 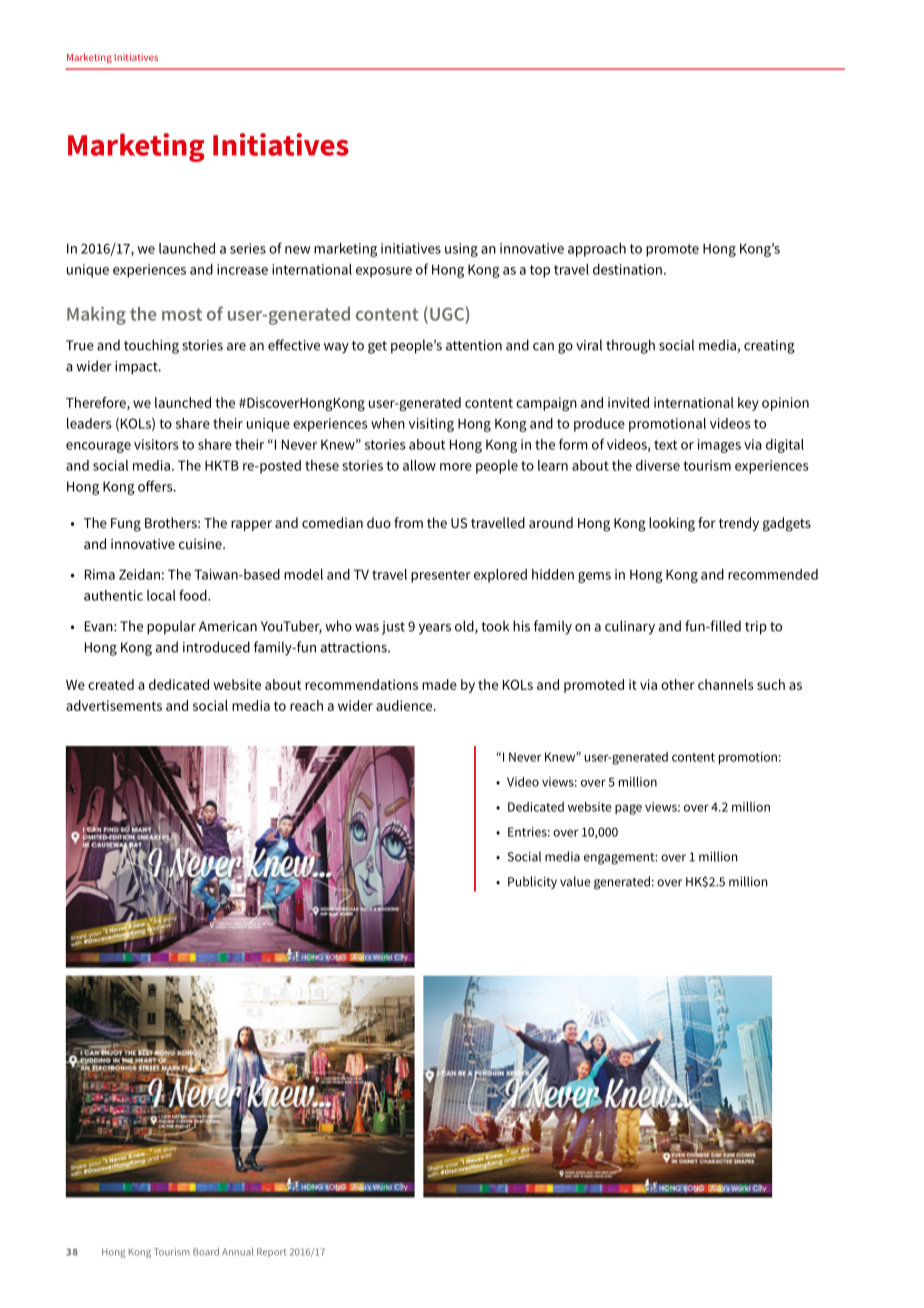 What do you see at coordinates (182, 314) in the screenshot?
I see `most` at bounding box center [182, 314].
